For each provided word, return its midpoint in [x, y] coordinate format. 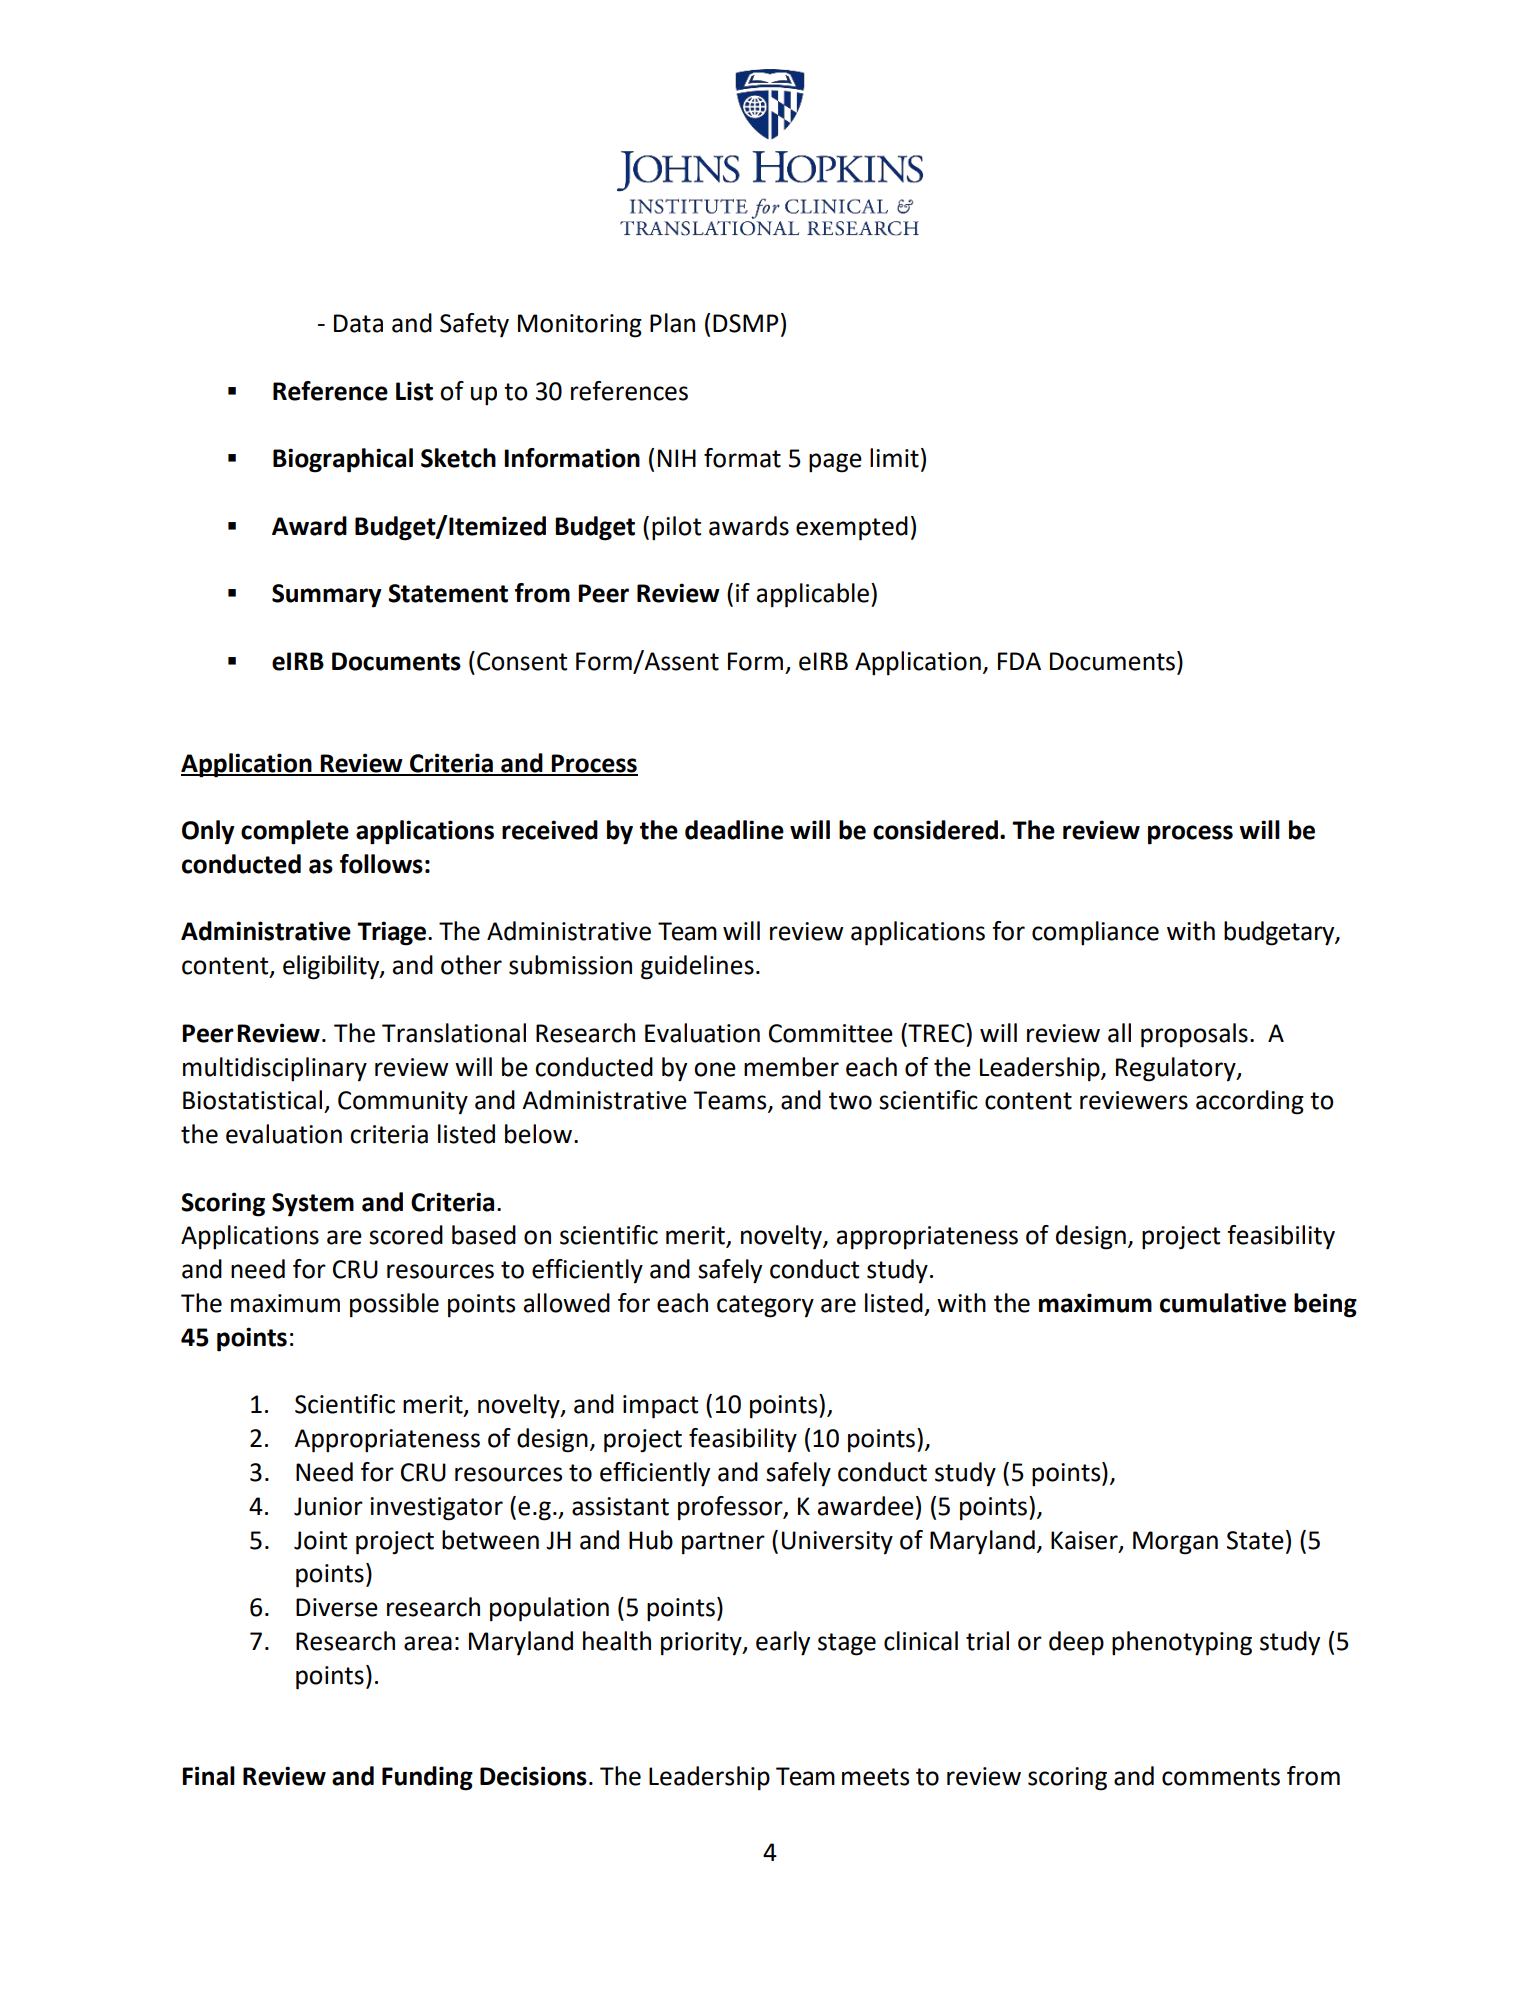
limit [894, 458]
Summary [327, 596]
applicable [814, 595]
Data [358, 323]
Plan [672, 323]
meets [875, 1777]
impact [660, 1407]
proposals [1194, 1035]
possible [394, 1305]
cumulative [1223, 1303]
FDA [1019, 661]
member [791, 1067]
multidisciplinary [275, 1069]
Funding [427, 1778]
